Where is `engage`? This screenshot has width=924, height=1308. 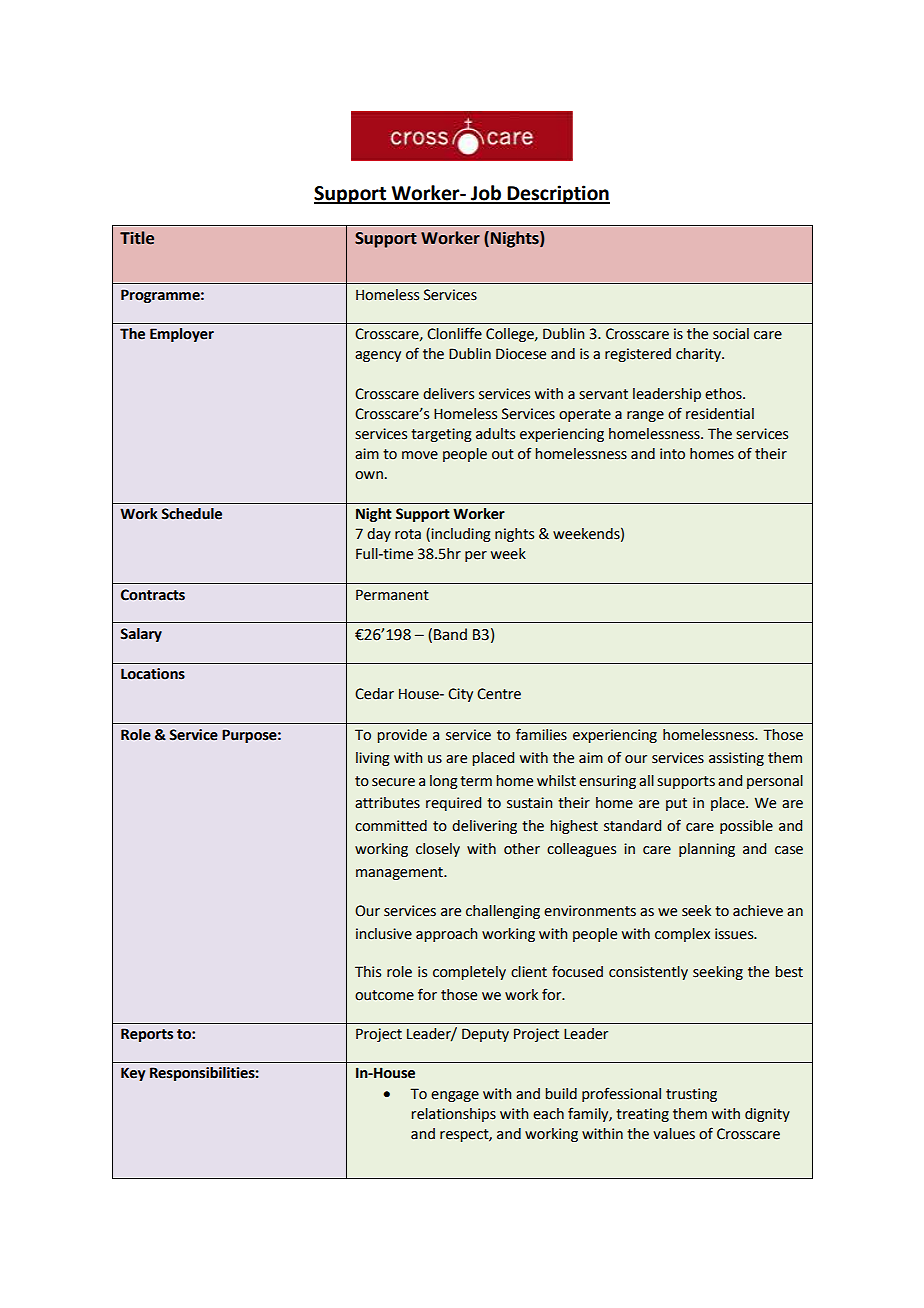 engage is located at coordinates (455, 1096).
